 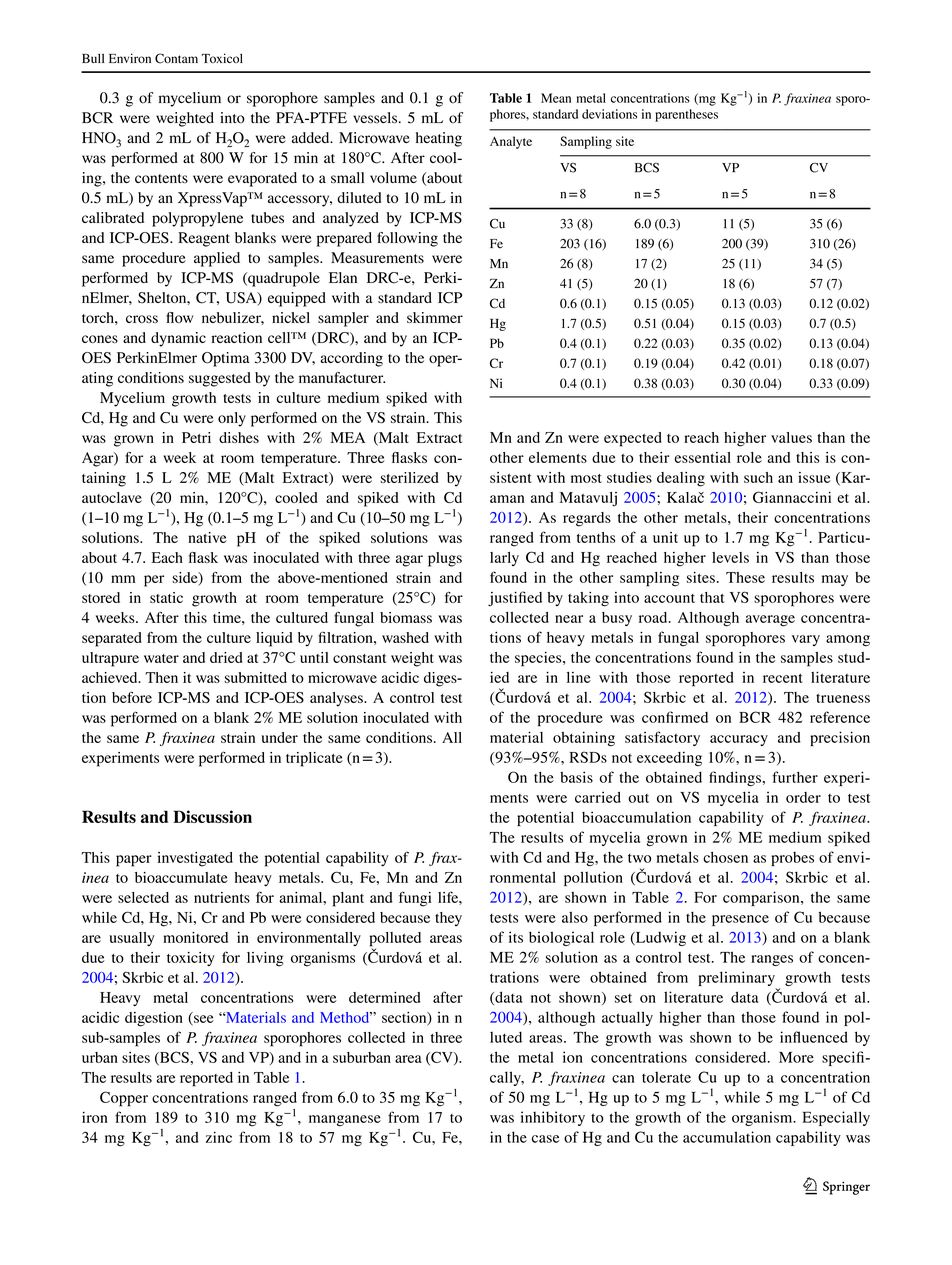 I want to click on sterilized, so click(x=409, y=477).
